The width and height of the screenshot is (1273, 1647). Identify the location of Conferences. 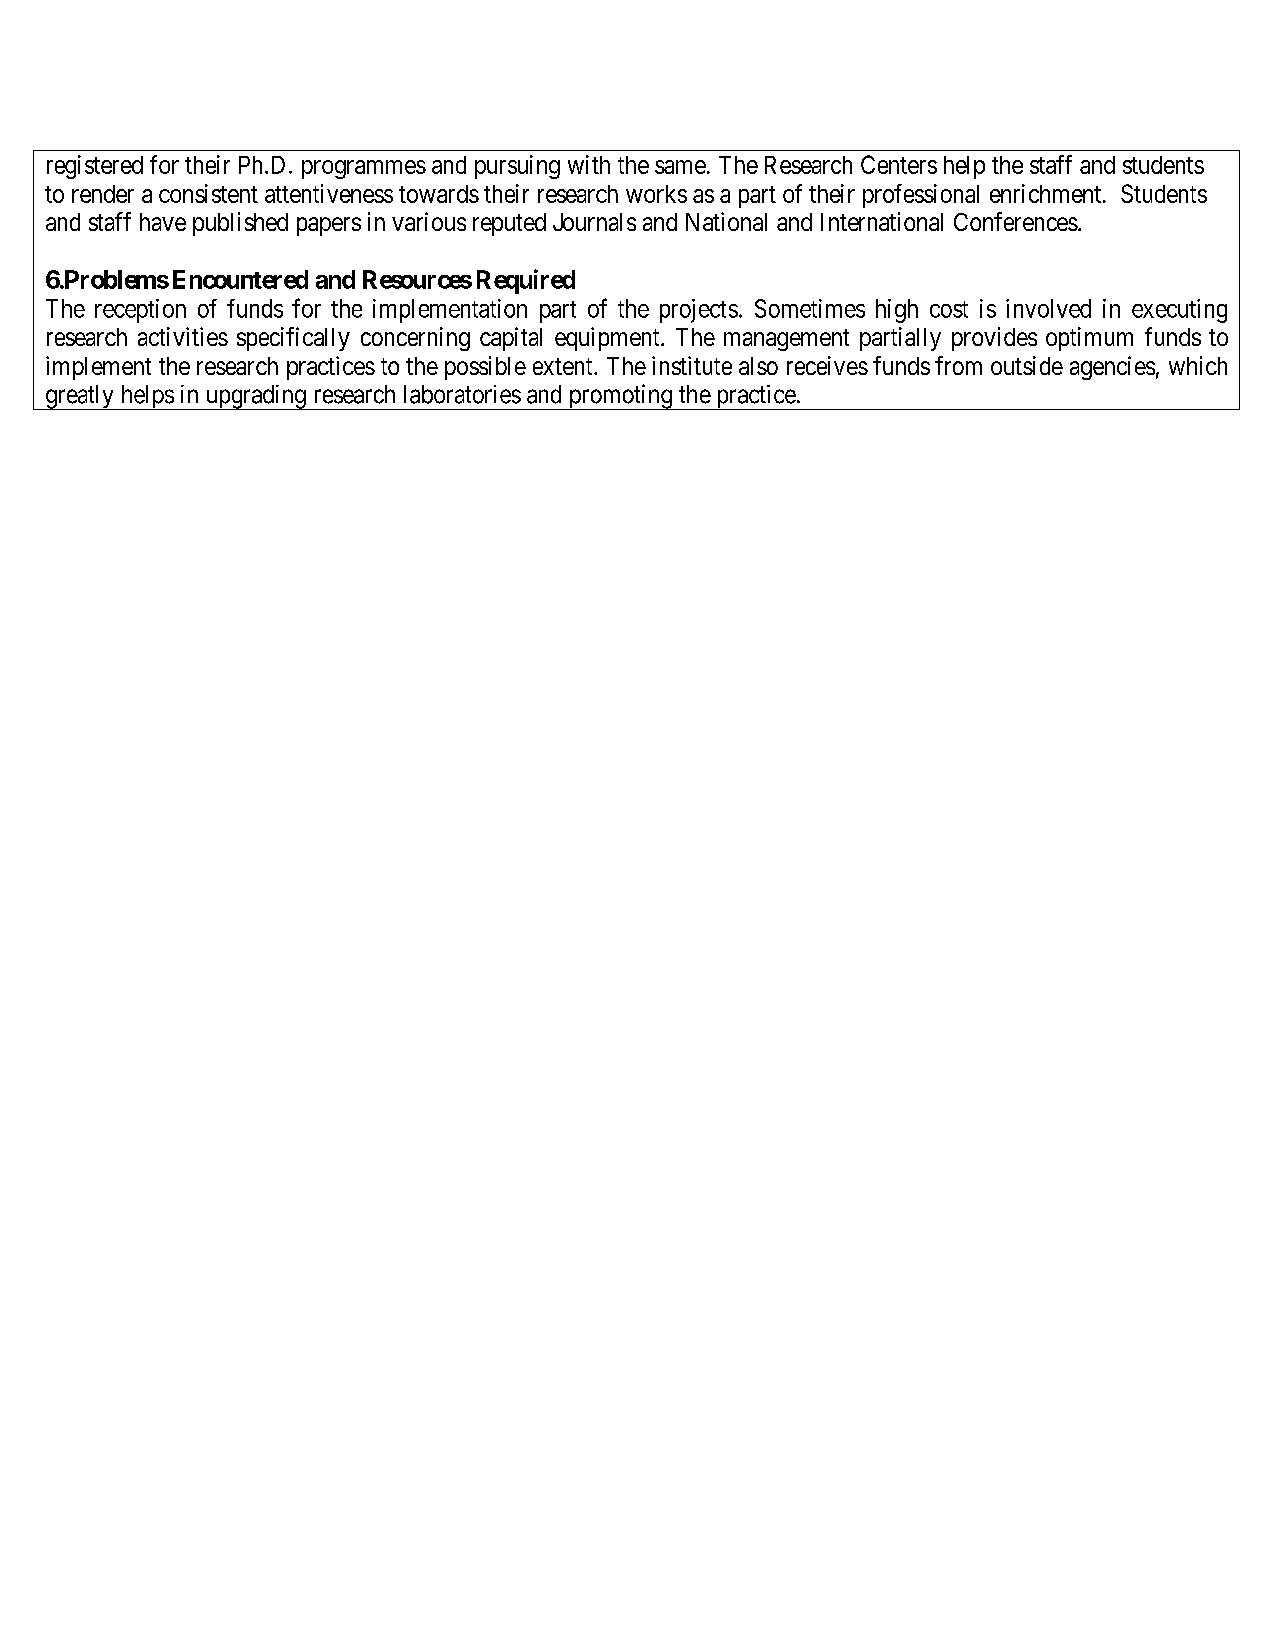
(1016, 221).
